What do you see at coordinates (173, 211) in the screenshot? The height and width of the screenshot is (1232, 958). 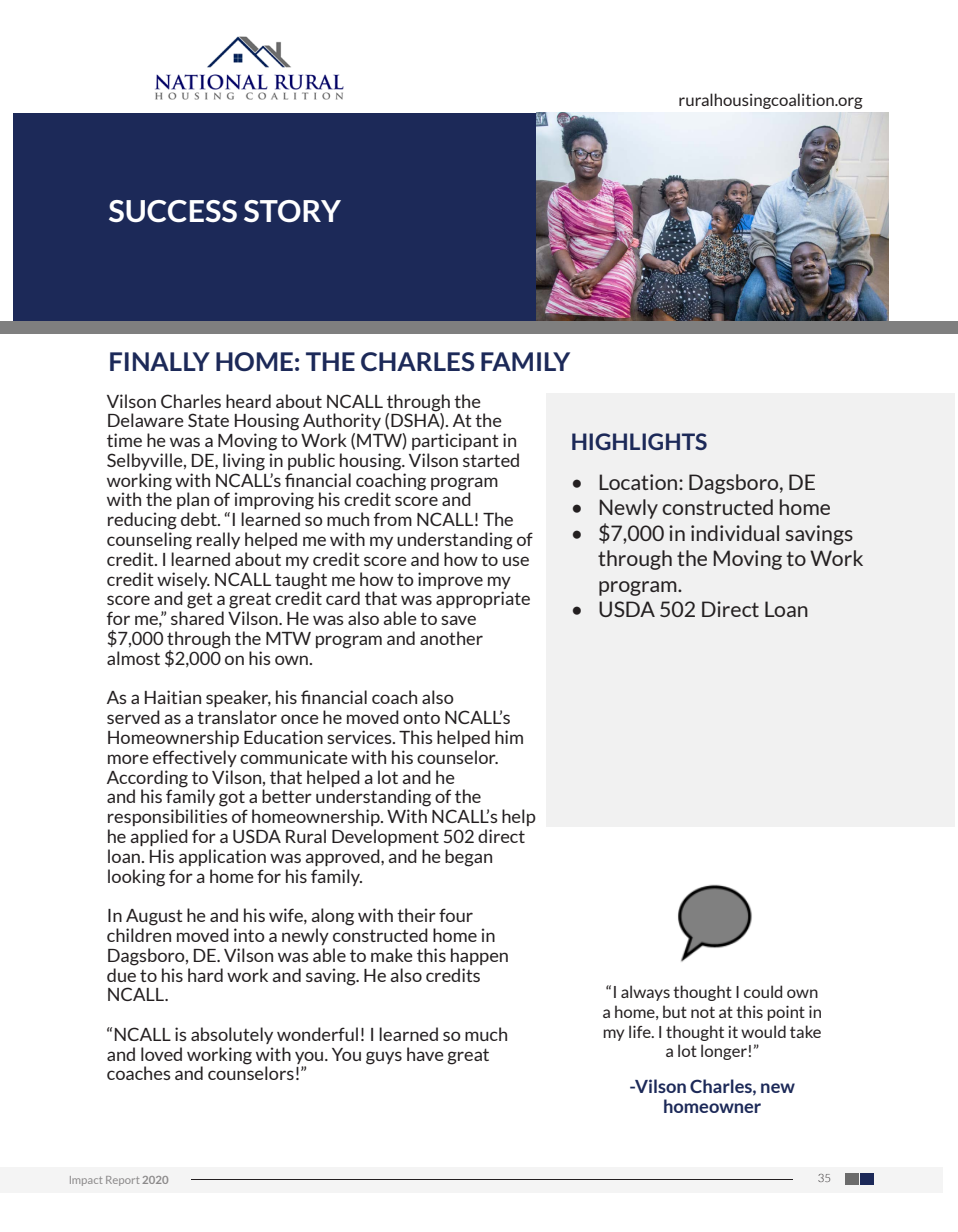 I see `SUCCESS` at bounding box center [173, 211].
